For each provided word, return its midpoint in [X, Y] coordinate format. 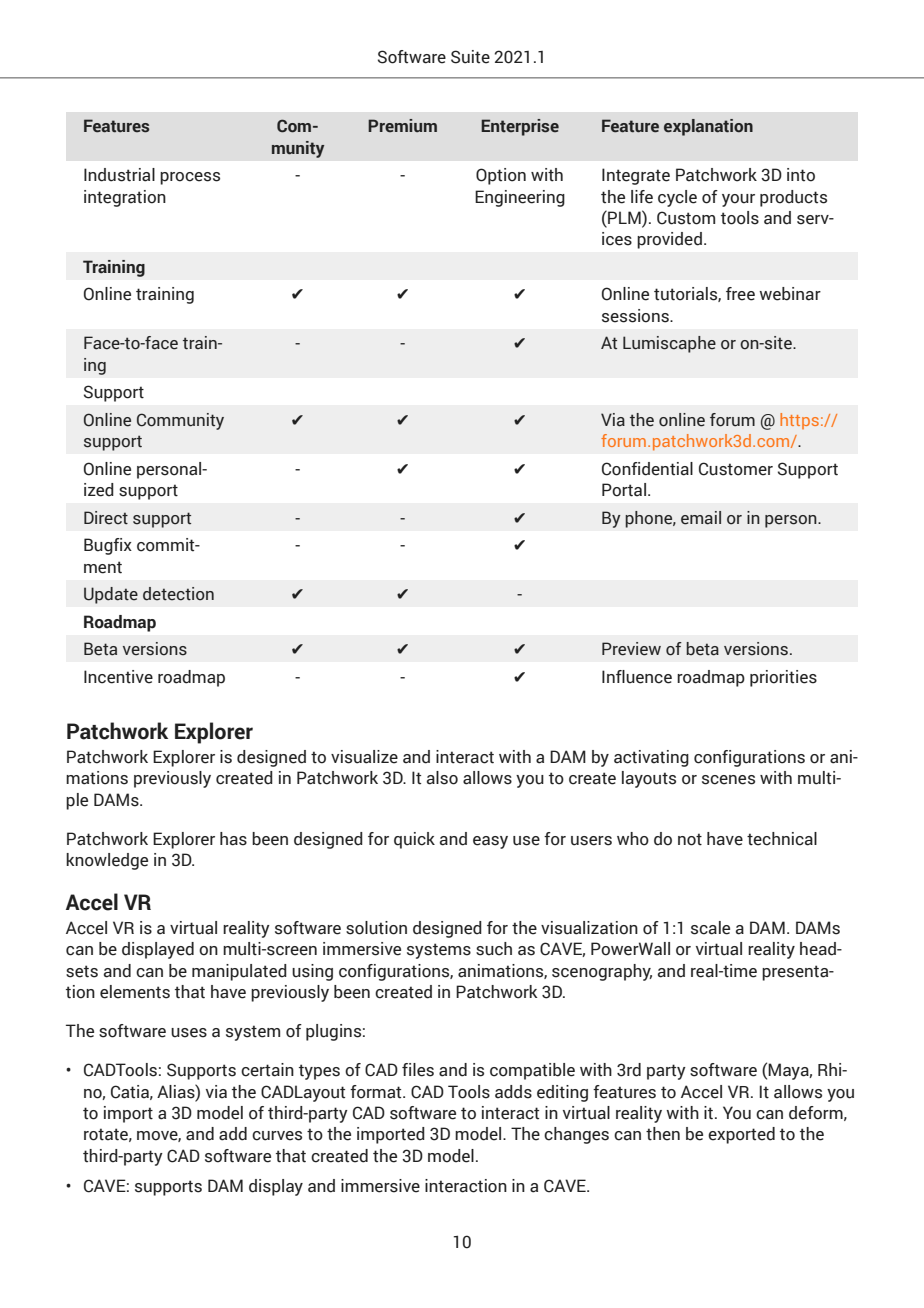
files [418, 1070]
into [801, 175]
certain [267, 1070]
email [701, 518]
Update [111, 595]
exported [741, 1135]
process [190, 178]
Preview [631, 649]
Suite [470, 57]
